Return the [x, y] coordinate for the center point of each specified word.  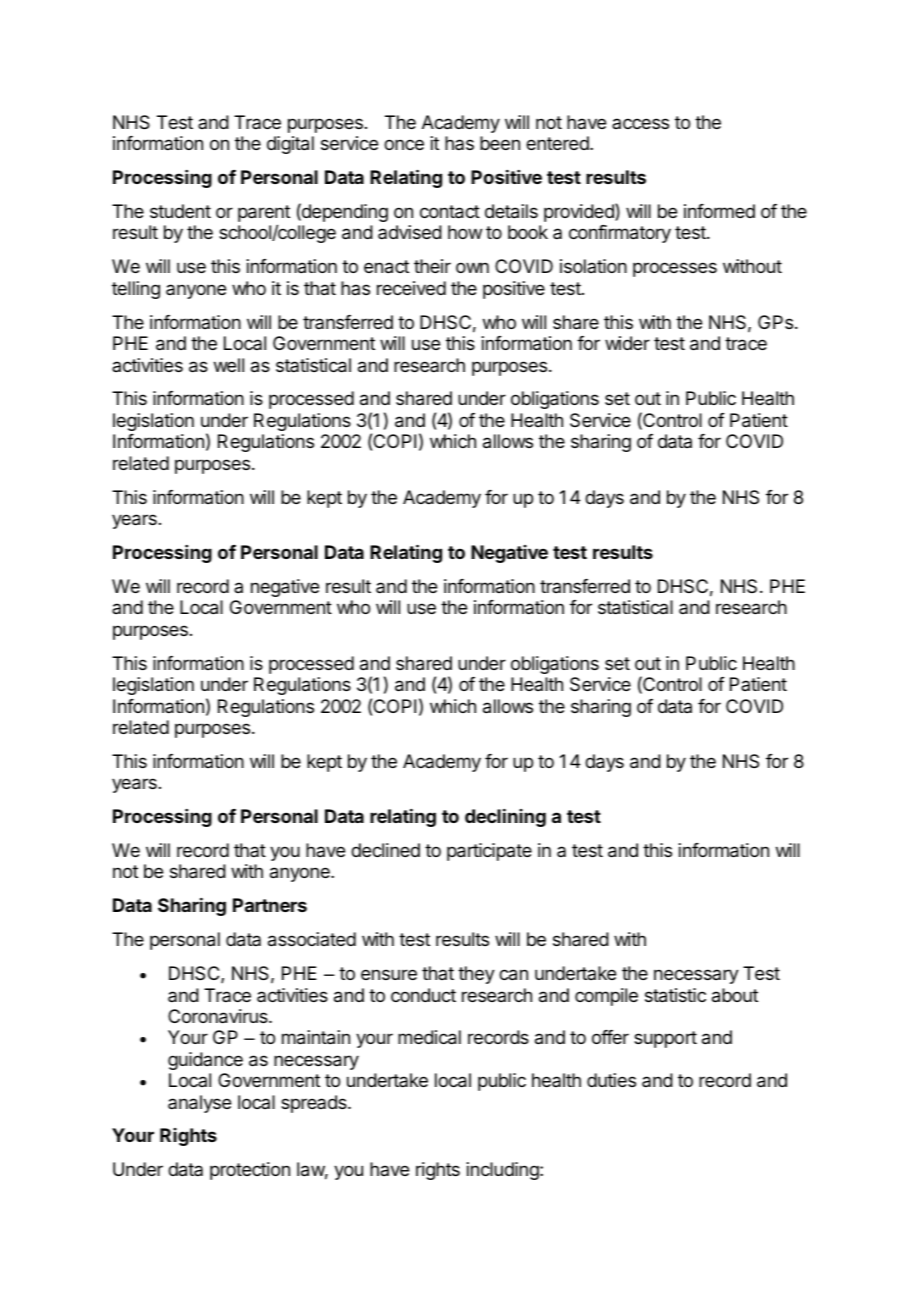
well [229, 365]
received [411, 288]
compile [606, 997]
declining [505, 818]
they [476, 975]
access [640, 123]
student [180, 211]
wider [627, 343]
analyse [199, 1104]
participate [489, 852]
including [504, 1171]
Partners [270, 905]
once [404, 144]
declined [385, 850]
